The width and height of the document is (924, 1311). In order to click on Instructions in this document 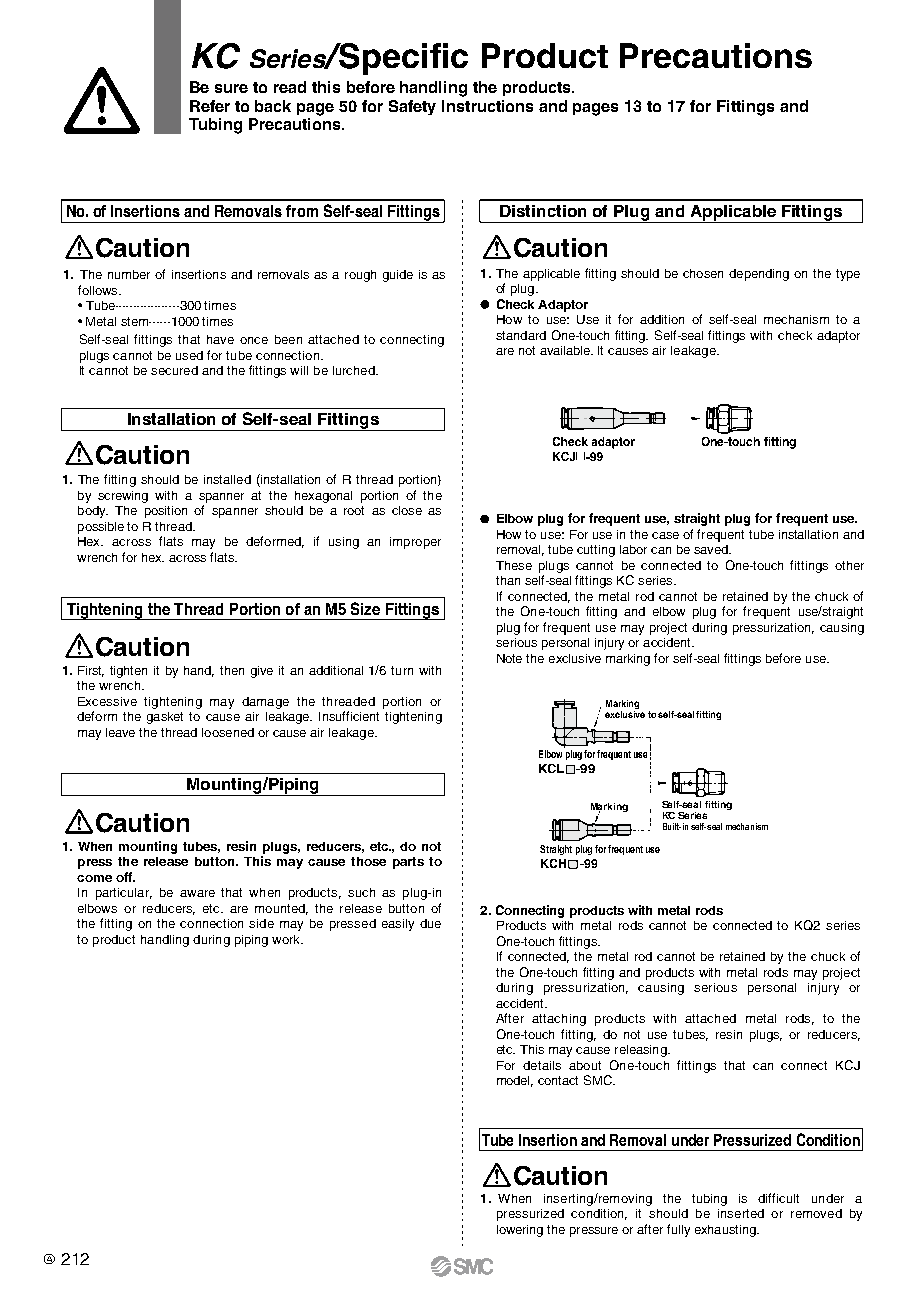, I will do `click(487, 106)`.
